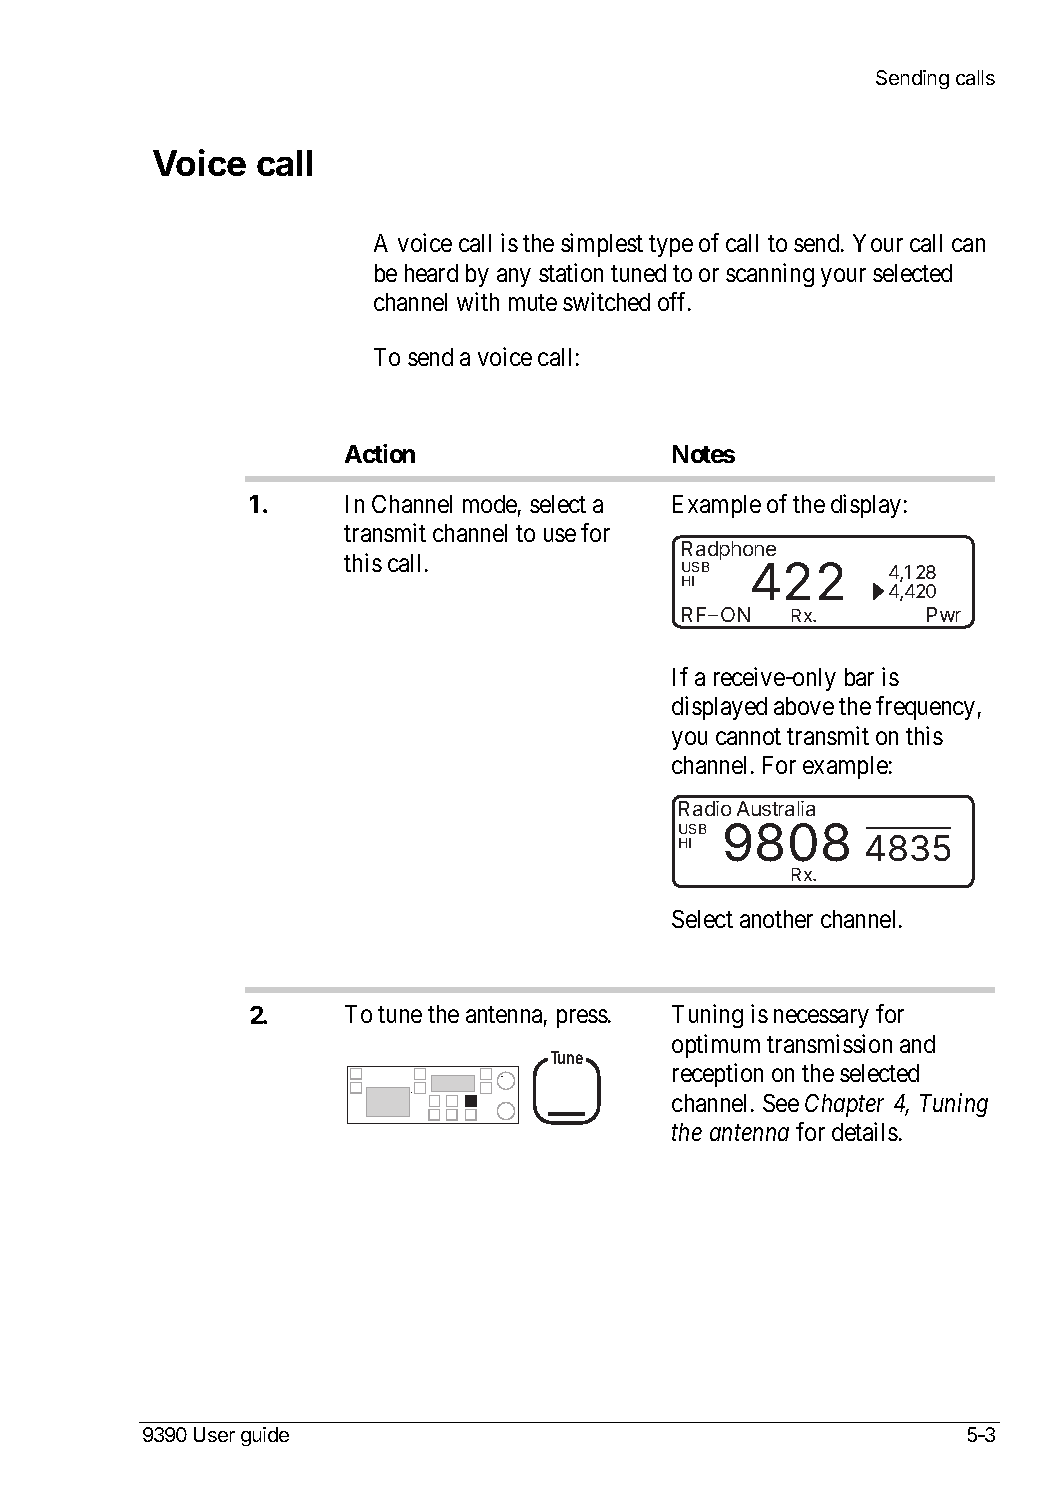 The image size is (1053, 1492). Describe the element at coordinates (705, 808) in the screenshot. I see `Radio` at that location.
